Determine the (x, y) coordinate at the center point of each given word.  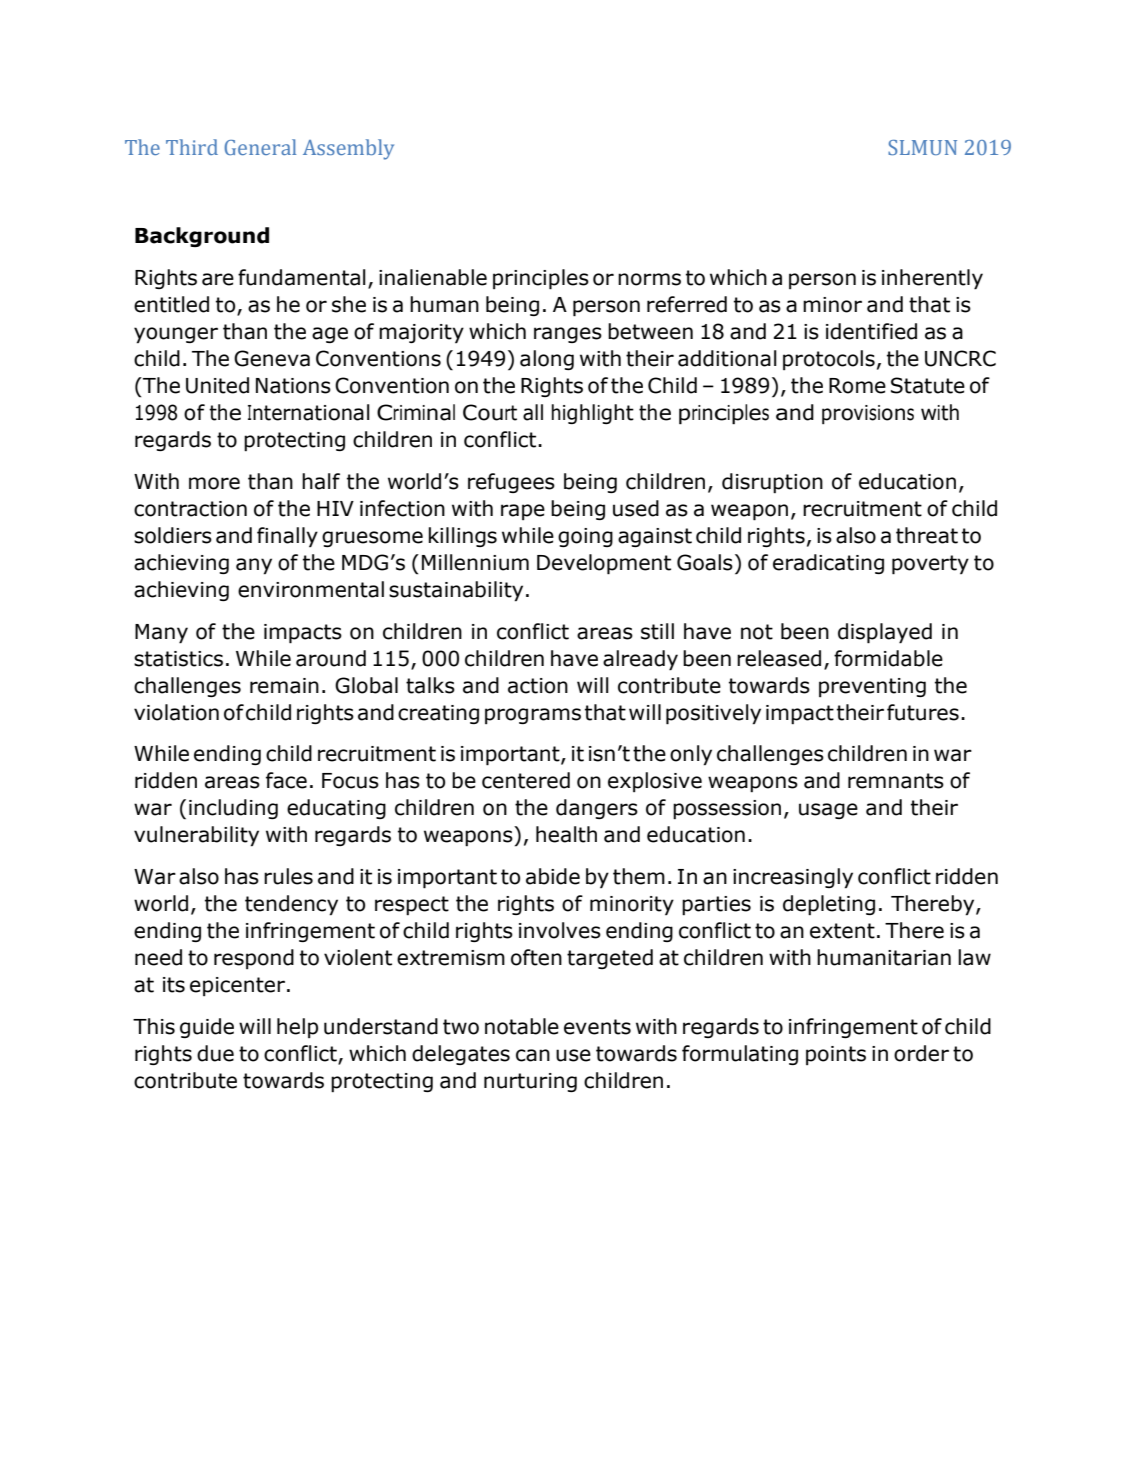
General (260, 147)
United (217, 385)
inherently (932, 279)
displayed (885, 633)
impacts (303, 634)
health (566, 834)
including (233, 809)
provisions (868, 414)
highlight (593, 414)
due (215, 1053)
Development (604, 564)
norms (649, 279)
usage (828, 811)
